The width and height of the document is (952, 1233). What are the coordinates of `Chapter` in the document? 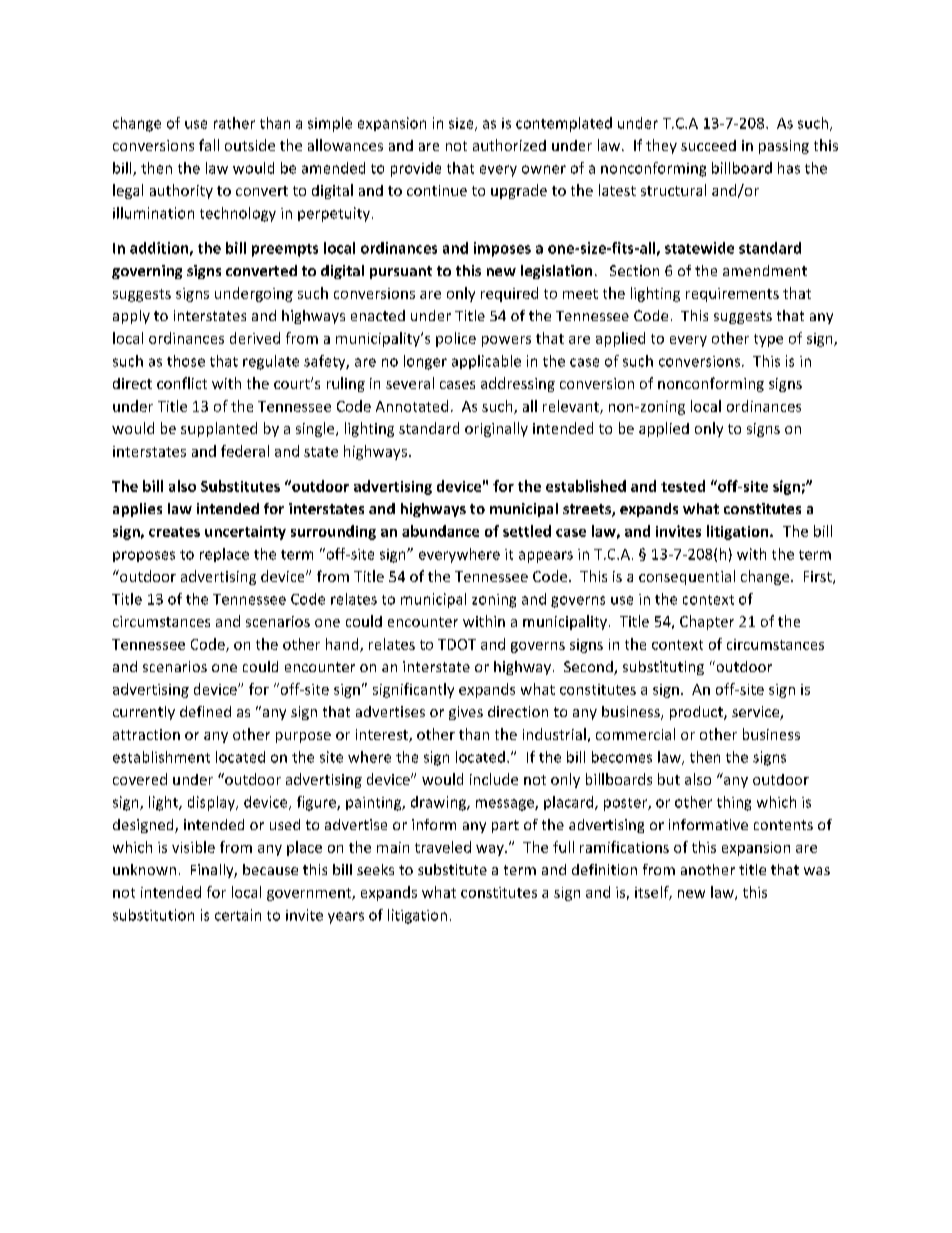 It's located at (707, 622).
